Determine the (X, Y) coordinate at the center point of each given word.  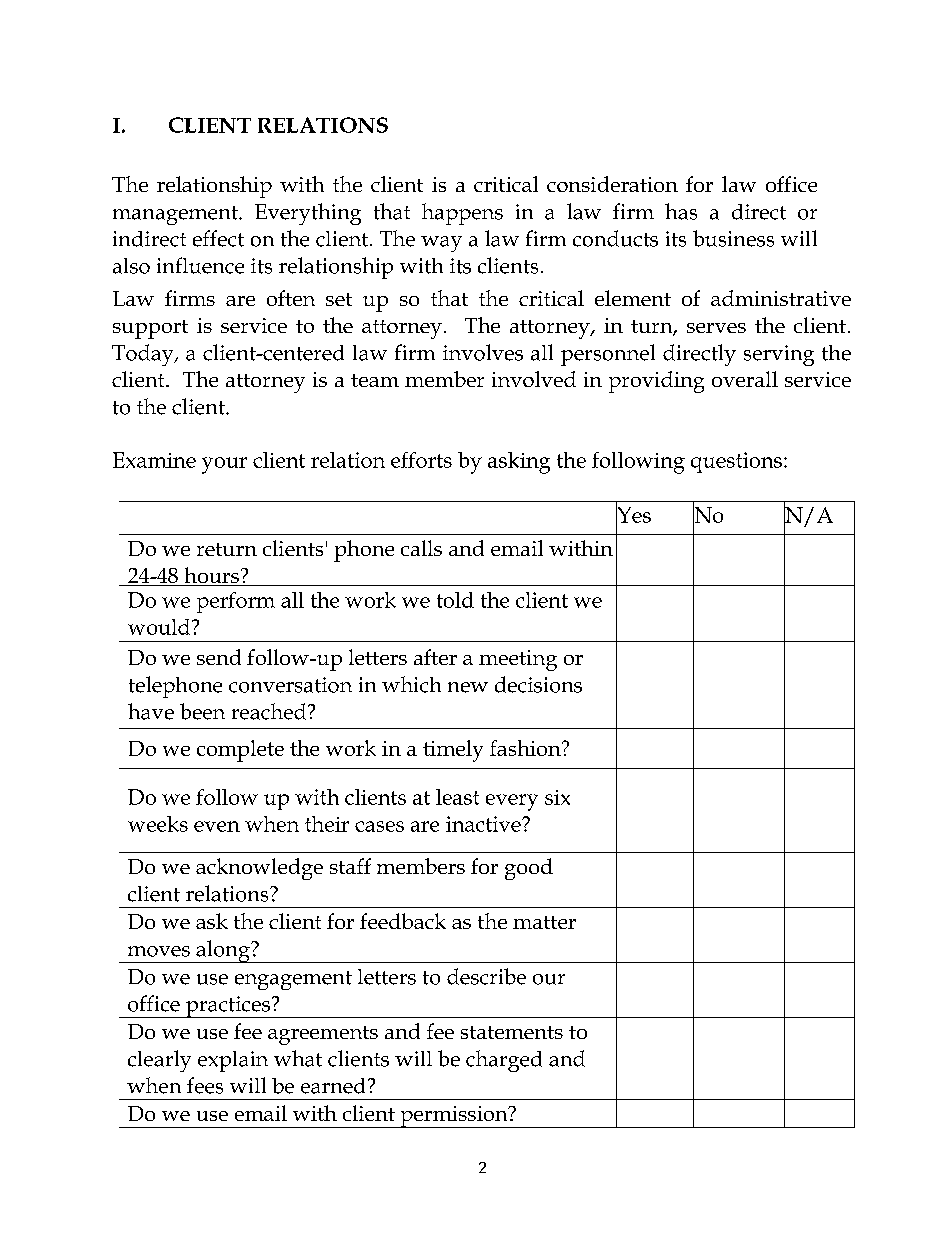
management (176, 215)
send (219, 657)
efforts (421, 460)
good (529, 869)
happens (462, 214)
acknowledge (259, 869)
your (224, 465)
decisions (538, 684)
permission (454, 1117)
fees (205, 1085)
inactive (484, 824)
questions (736, 462)
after (435, 657)
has (681, 211)
